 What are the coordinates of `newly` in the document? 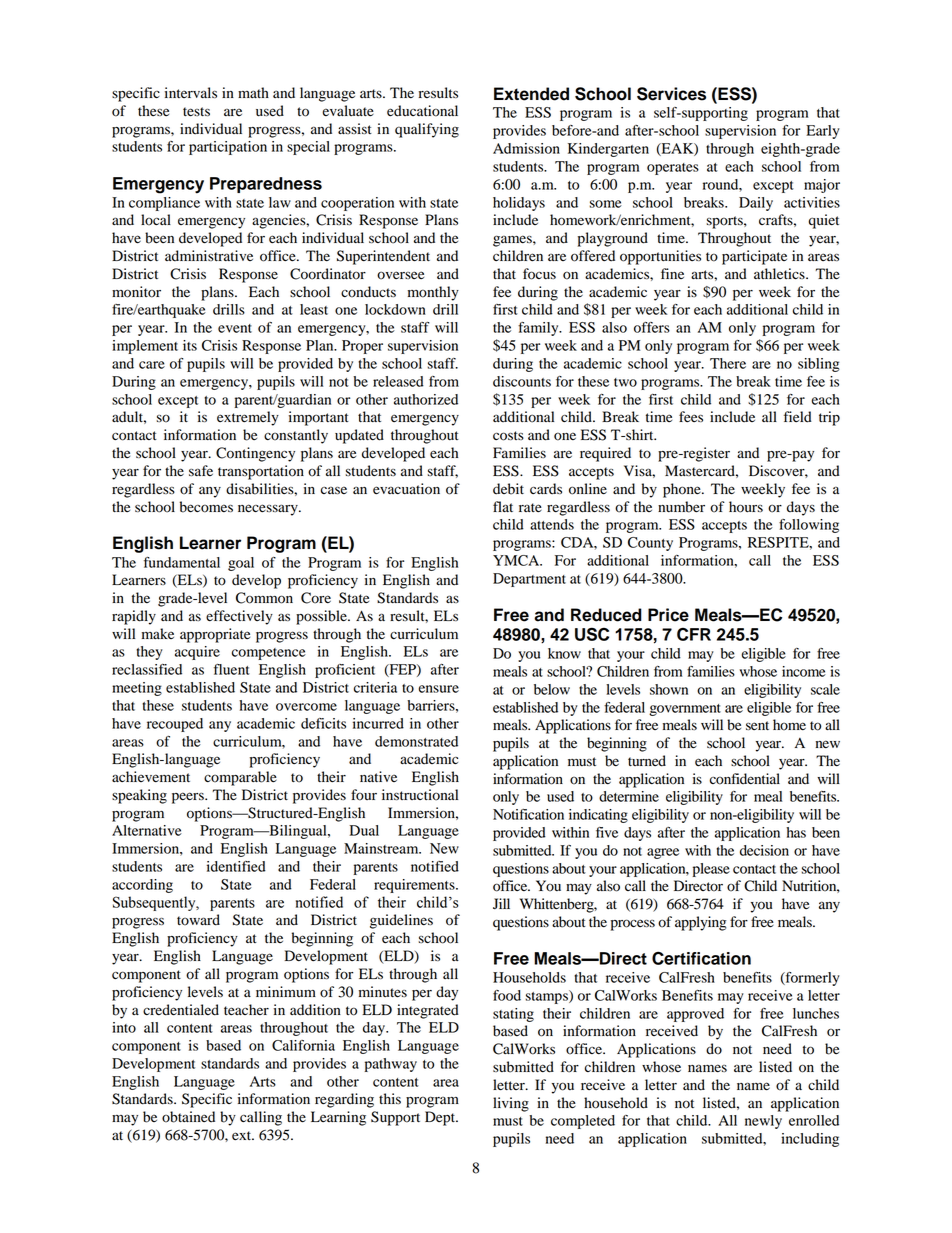 It's located at (763, 1122).
